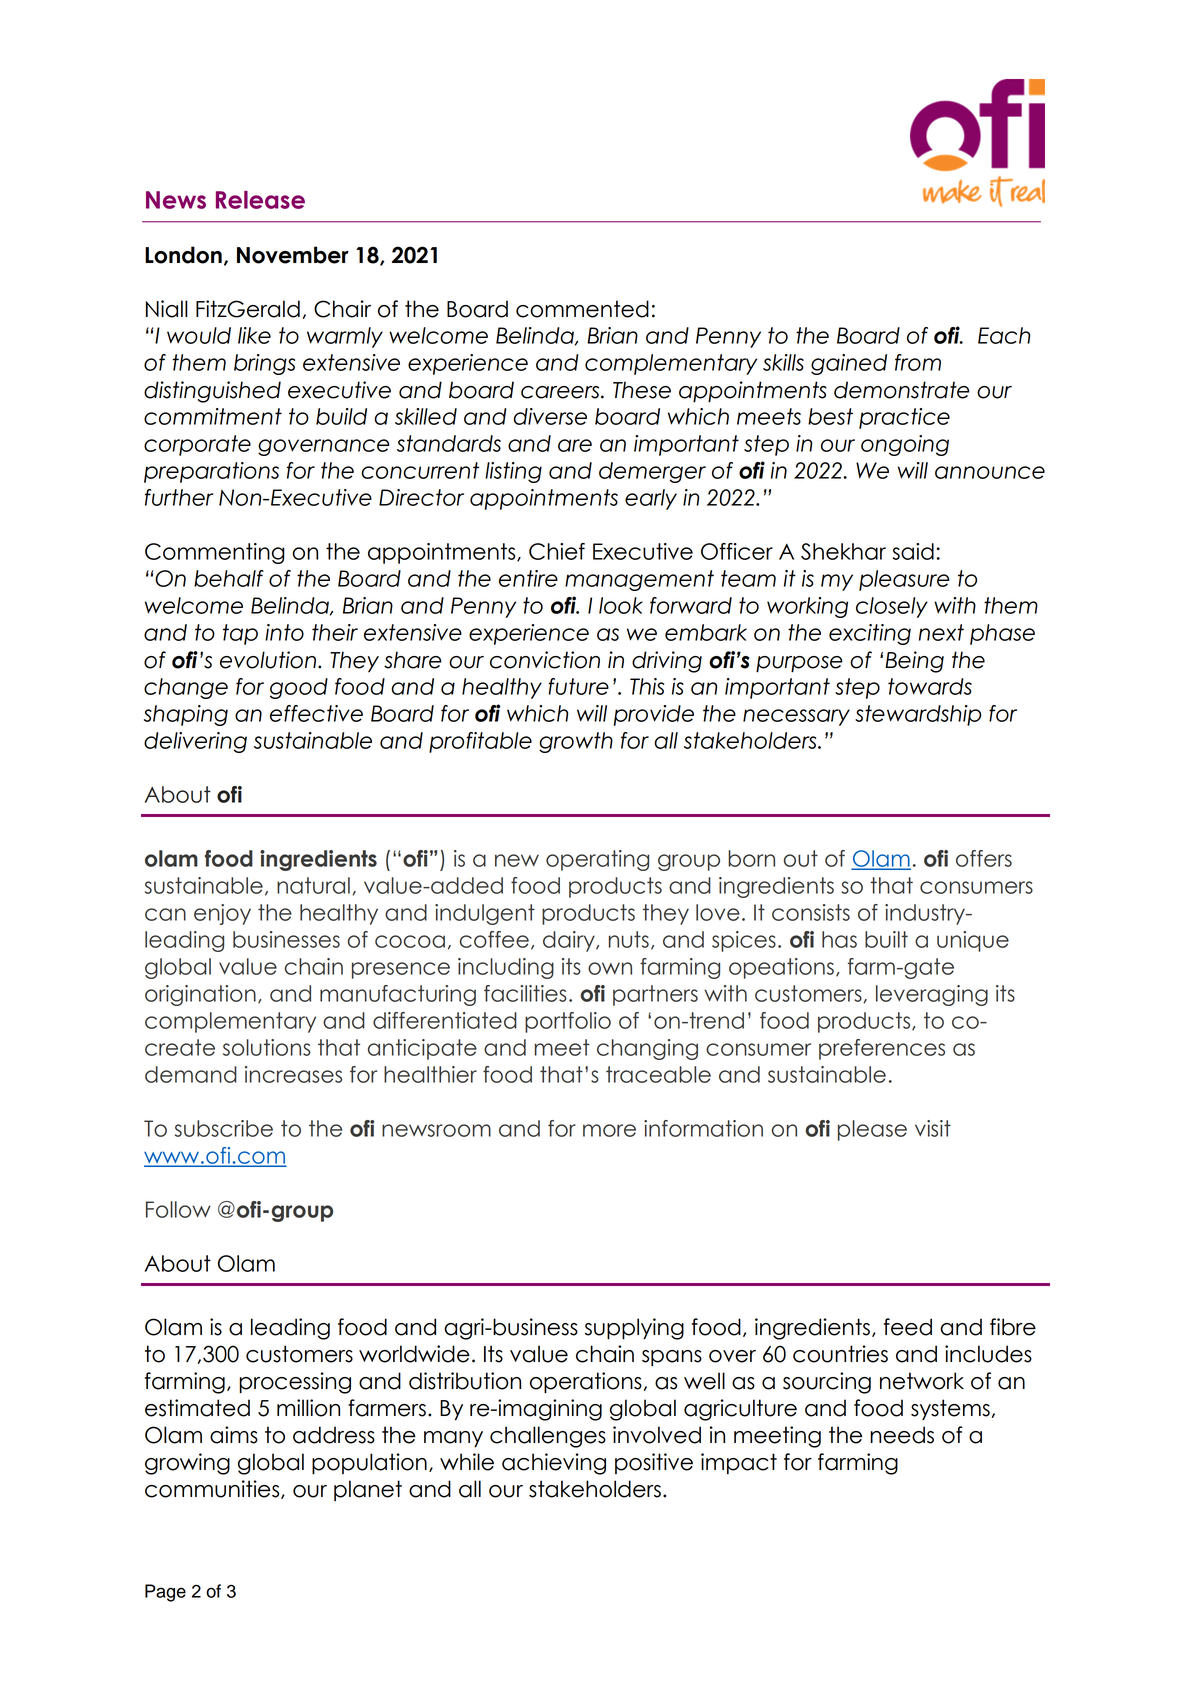  What do you see at coordinates (886, 939) in the screenshot?
I see `built` at bounding box center [886, 939].
